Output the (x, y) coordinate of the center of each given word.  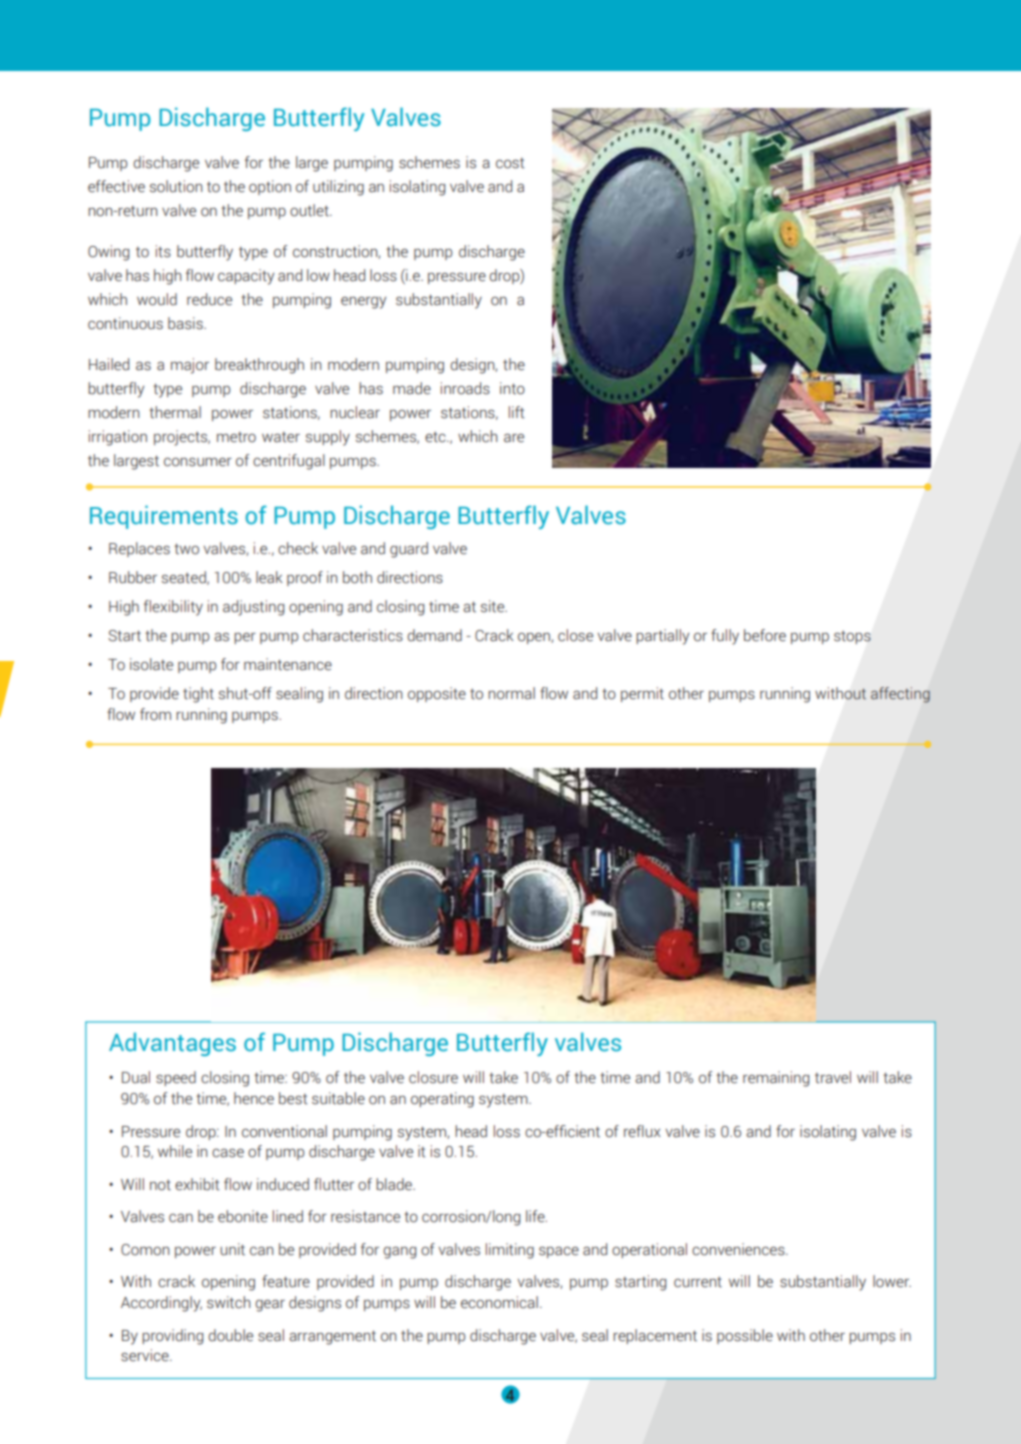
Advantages (172, 1044)
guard (409, 550)
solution (176, 186)
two (186, 549)
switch (228, 1302)
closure (433, 1077)
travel (833, 1077)
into (512, 388)
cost (510, 163)
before (765, 635)
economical (499, 1302)
